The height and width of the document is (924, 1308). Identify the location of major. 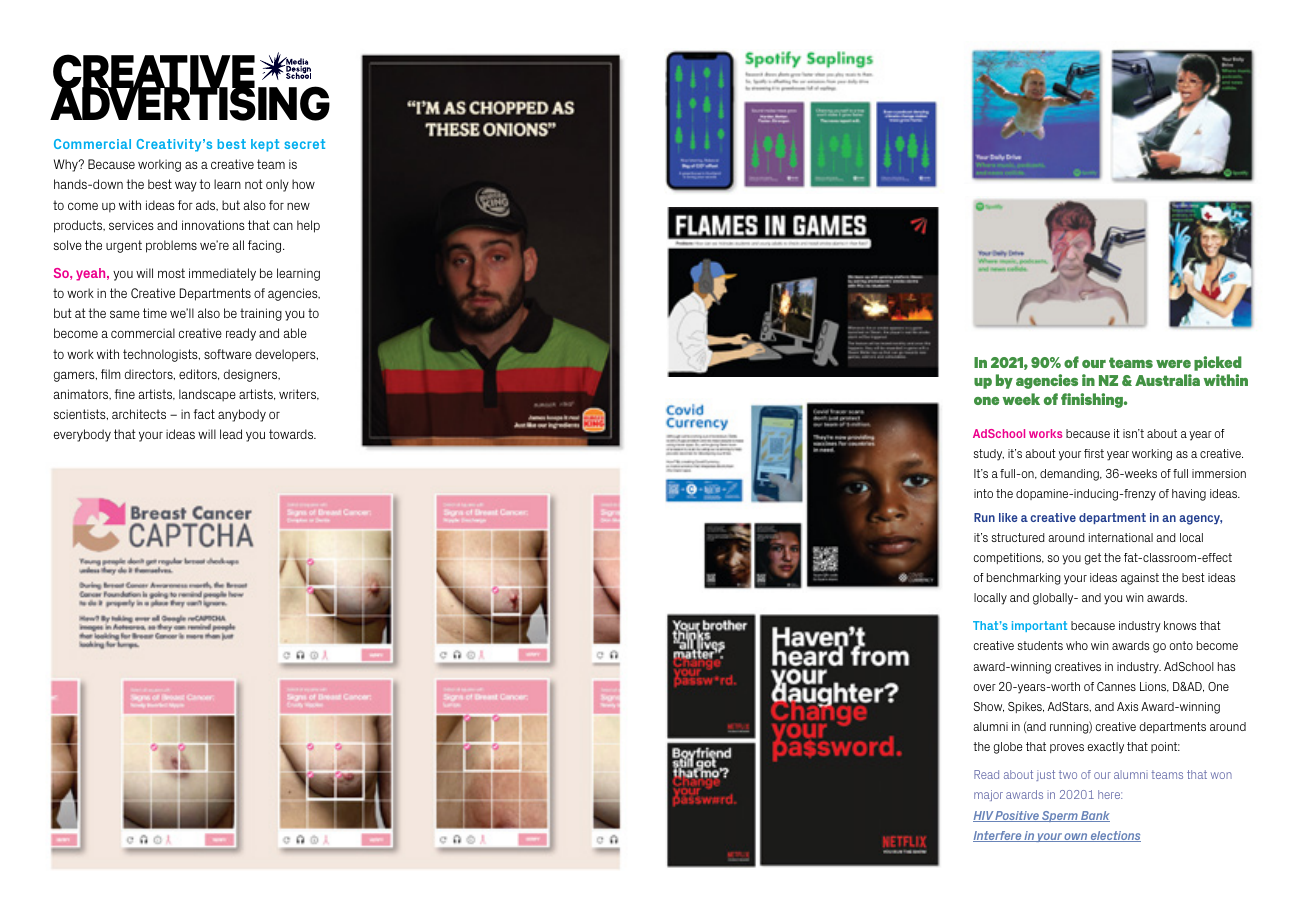
(988, 795).
